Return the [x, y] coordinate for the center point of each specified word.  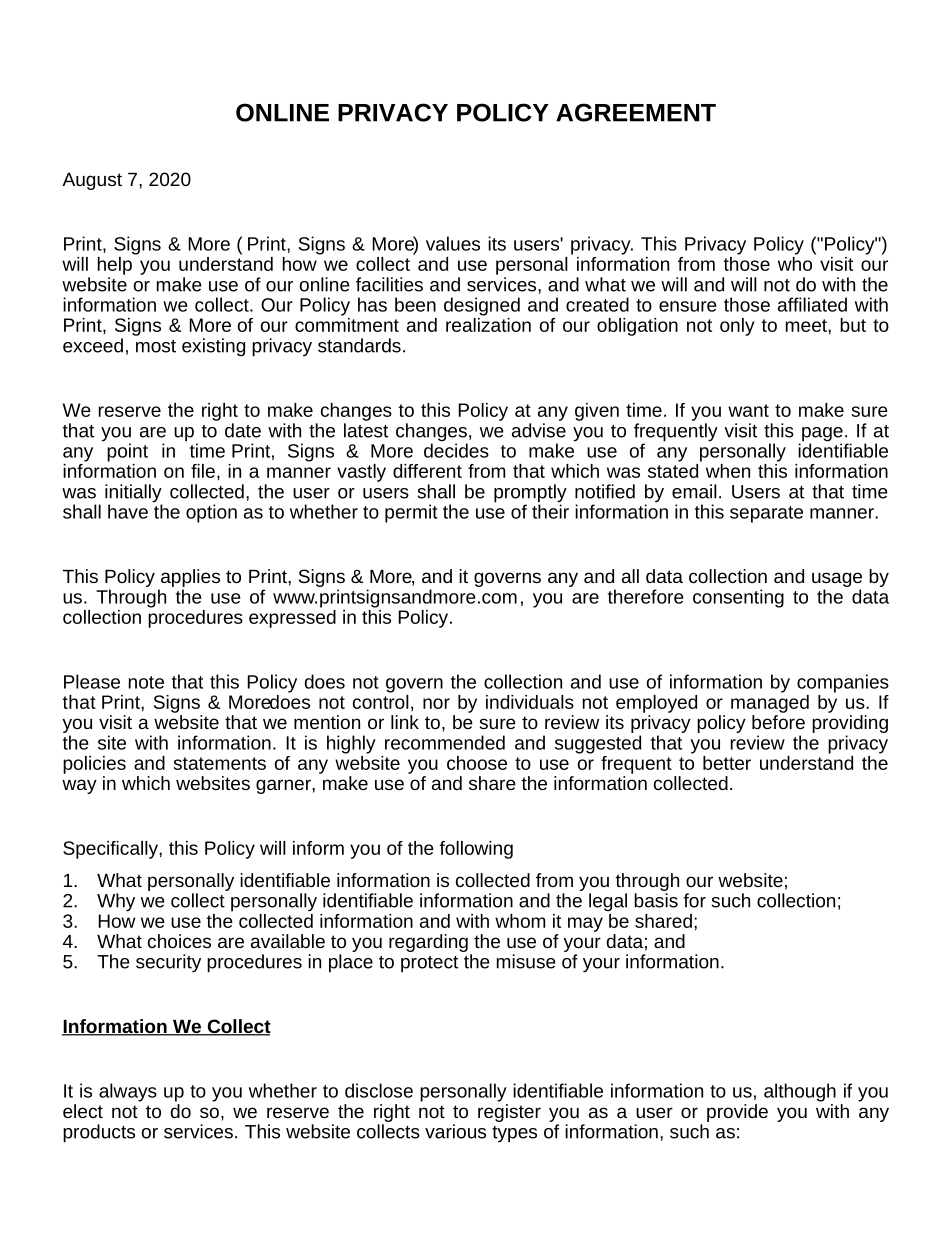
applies [189, 579]
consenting [738, 598]
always [128, 1092]
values [453, 243]
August [92, 181]
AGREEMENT [636, 112]
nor [436, 703]
